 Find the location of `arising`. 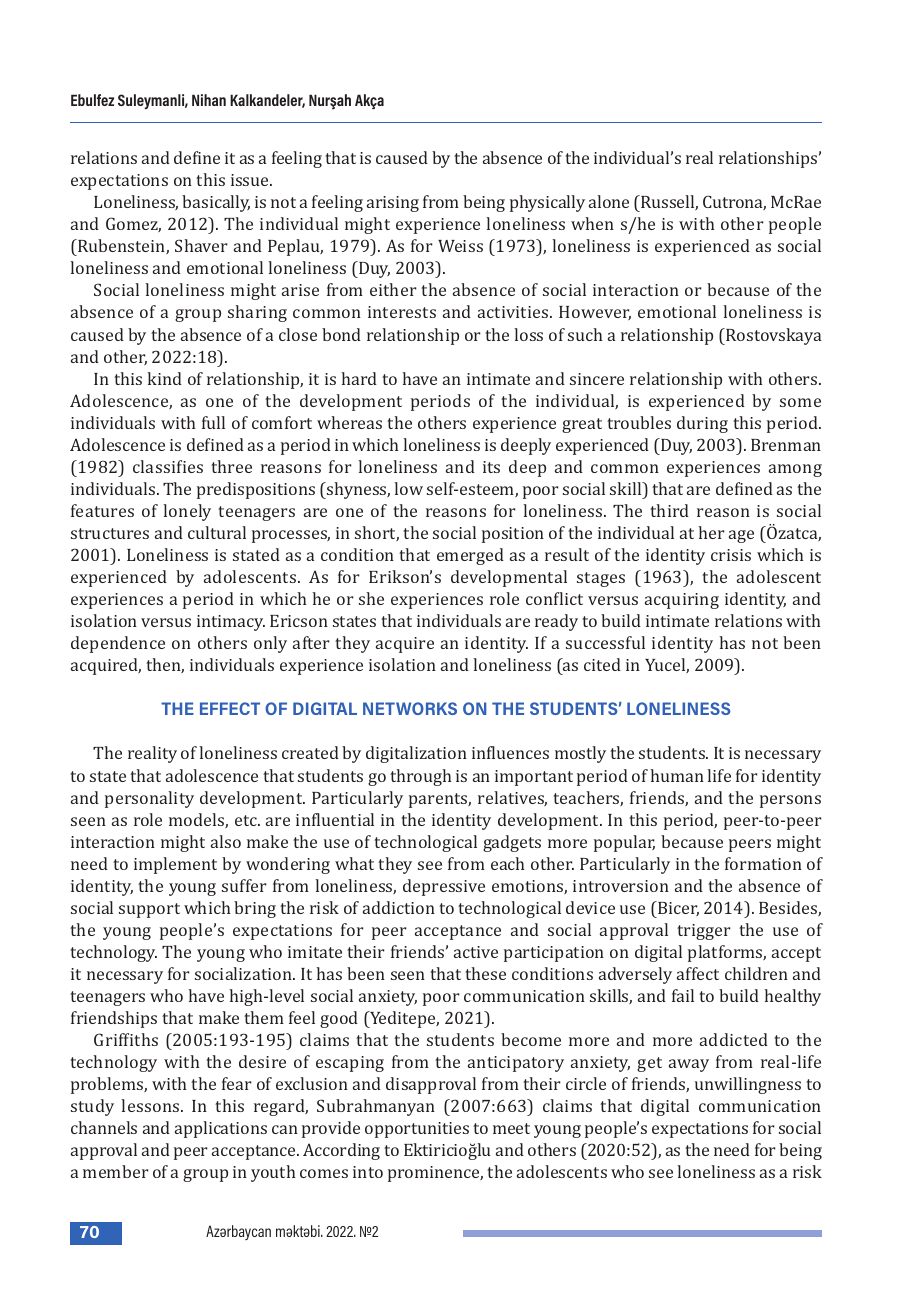

arising is located at coordinates (393, 204).
